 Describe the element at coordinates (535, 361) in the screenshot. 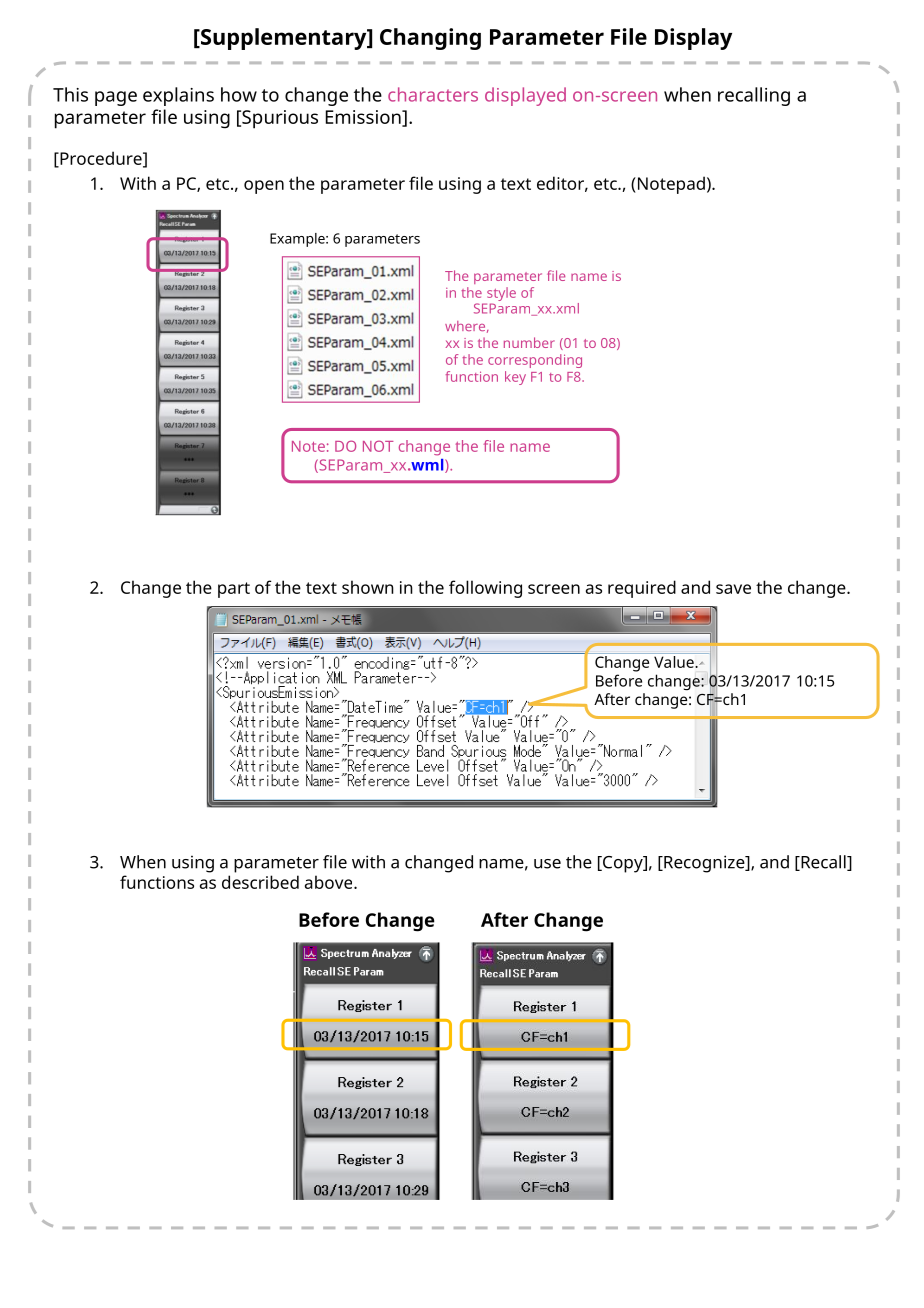

I see `corresponding` at that location.
